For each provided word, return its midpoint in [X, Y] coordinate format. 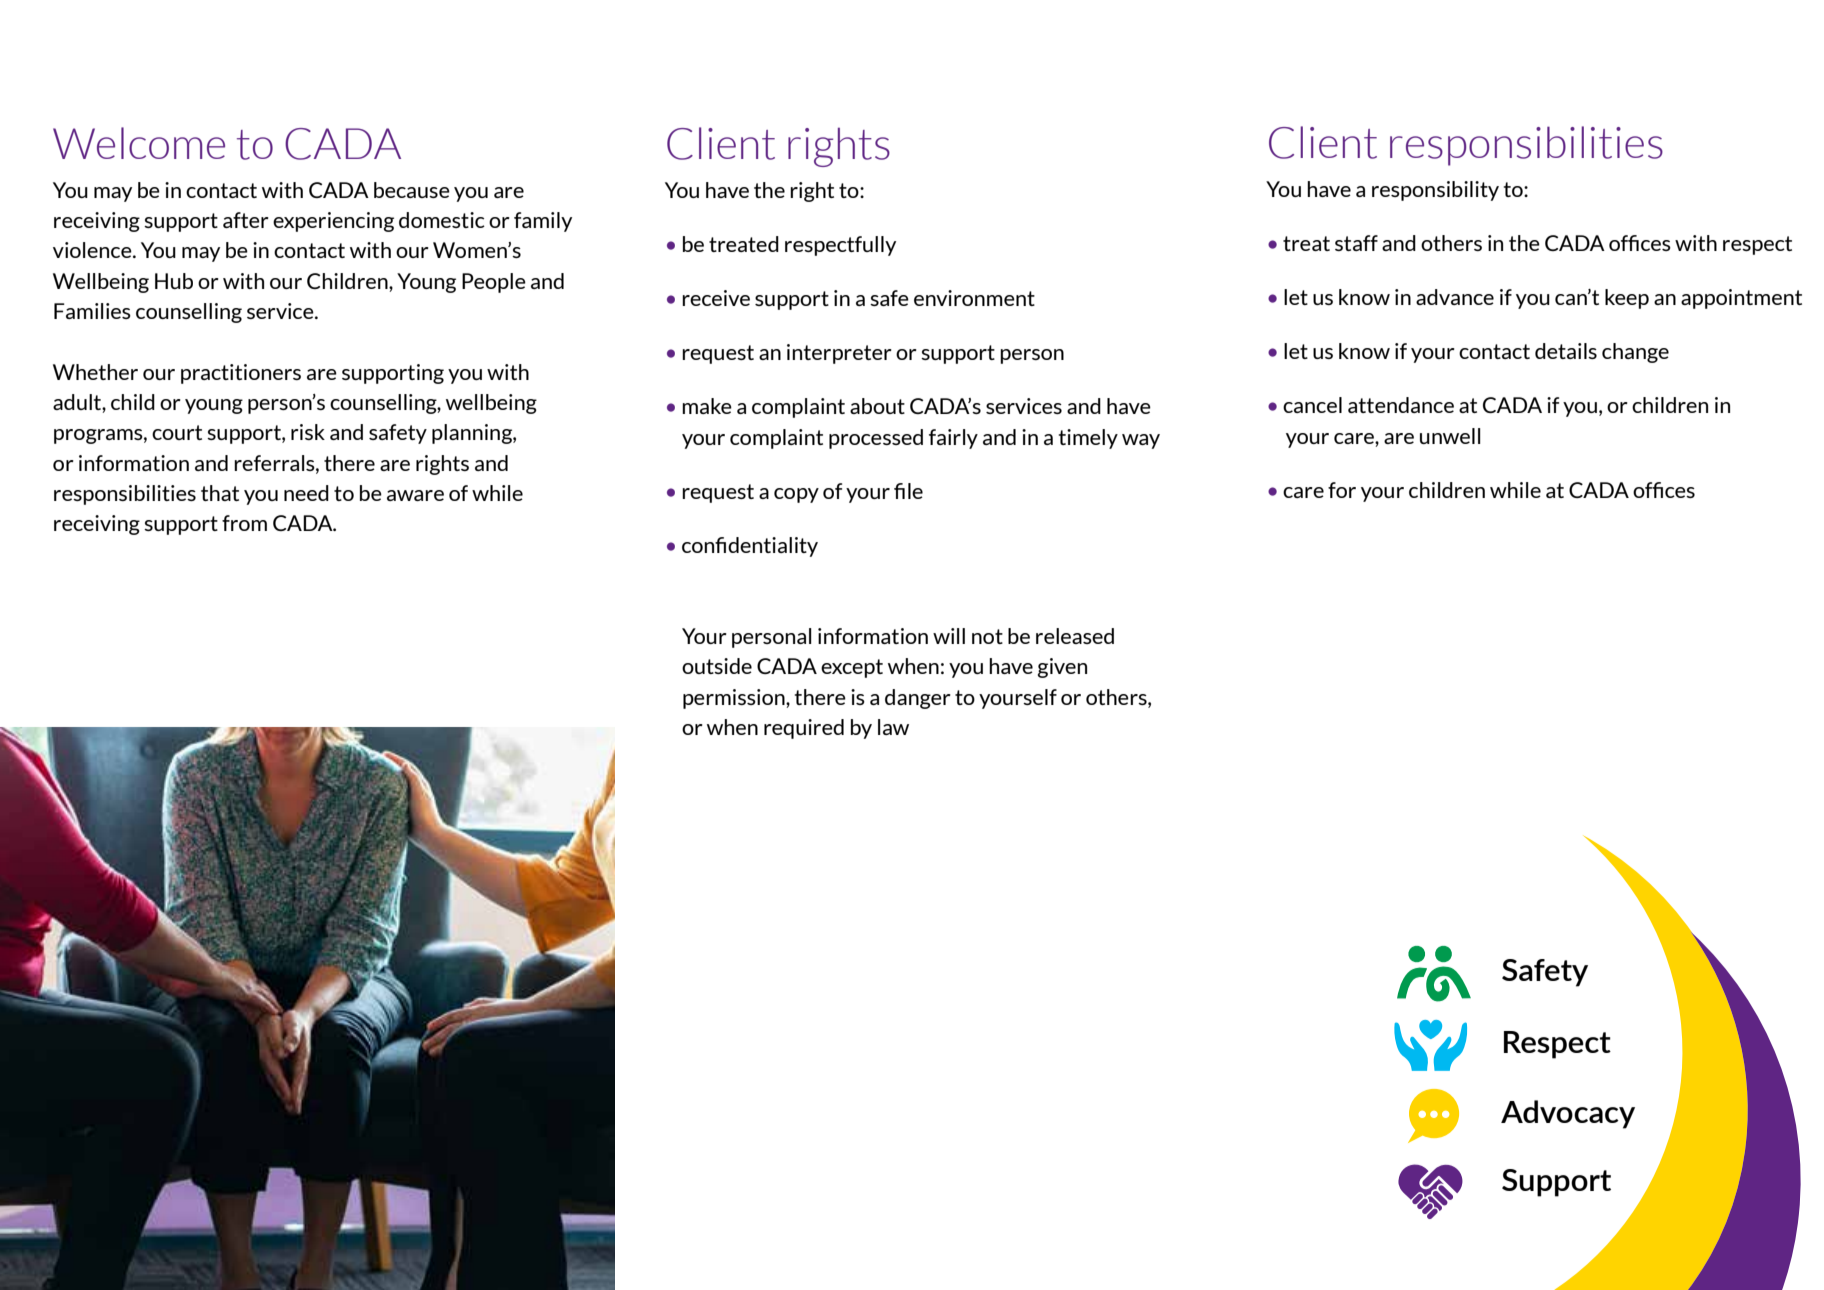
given [1062, 668]
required [804, 729]
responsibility [1435, 191]
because [412, 190]
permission [735, 699]
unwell [1450, 436]
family [543, 222]
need [306, 493]
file [908, 491]
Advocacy [1568, 1114]
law [893, 727]
